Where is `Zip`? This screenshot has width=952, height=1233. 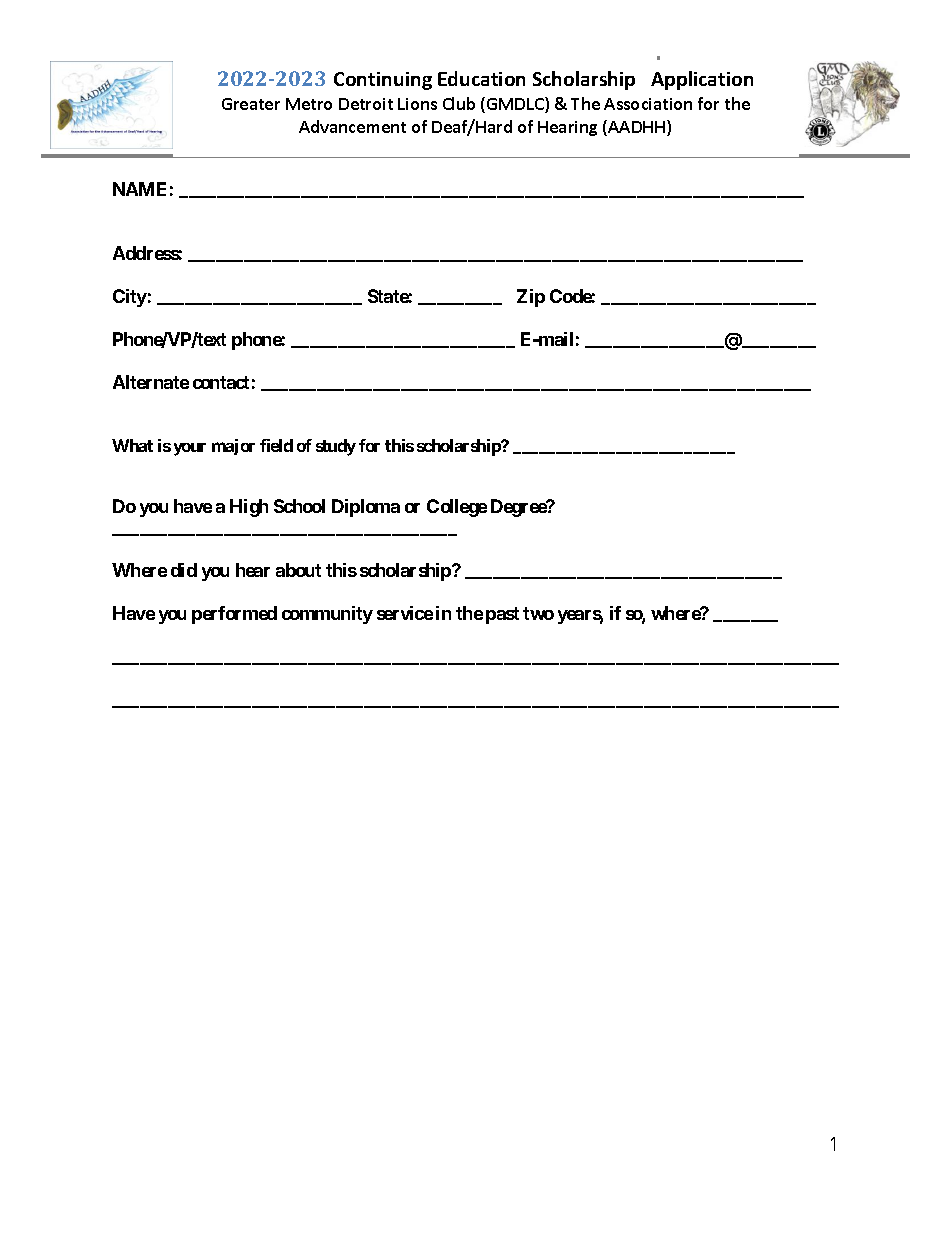 Zip is located at coordinates (531, 298).
